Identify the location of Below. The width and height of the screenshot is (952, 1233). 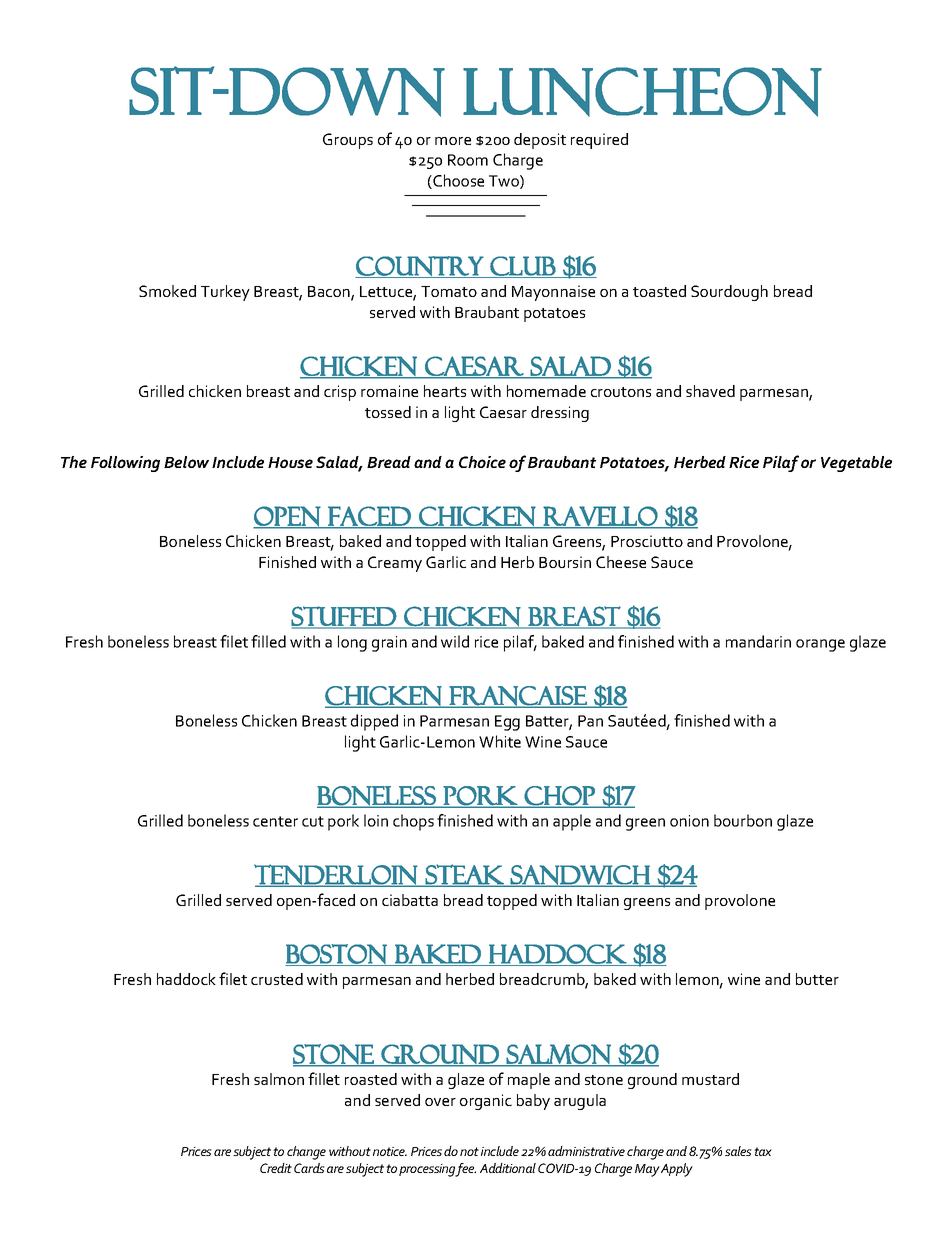
(186, 462).
